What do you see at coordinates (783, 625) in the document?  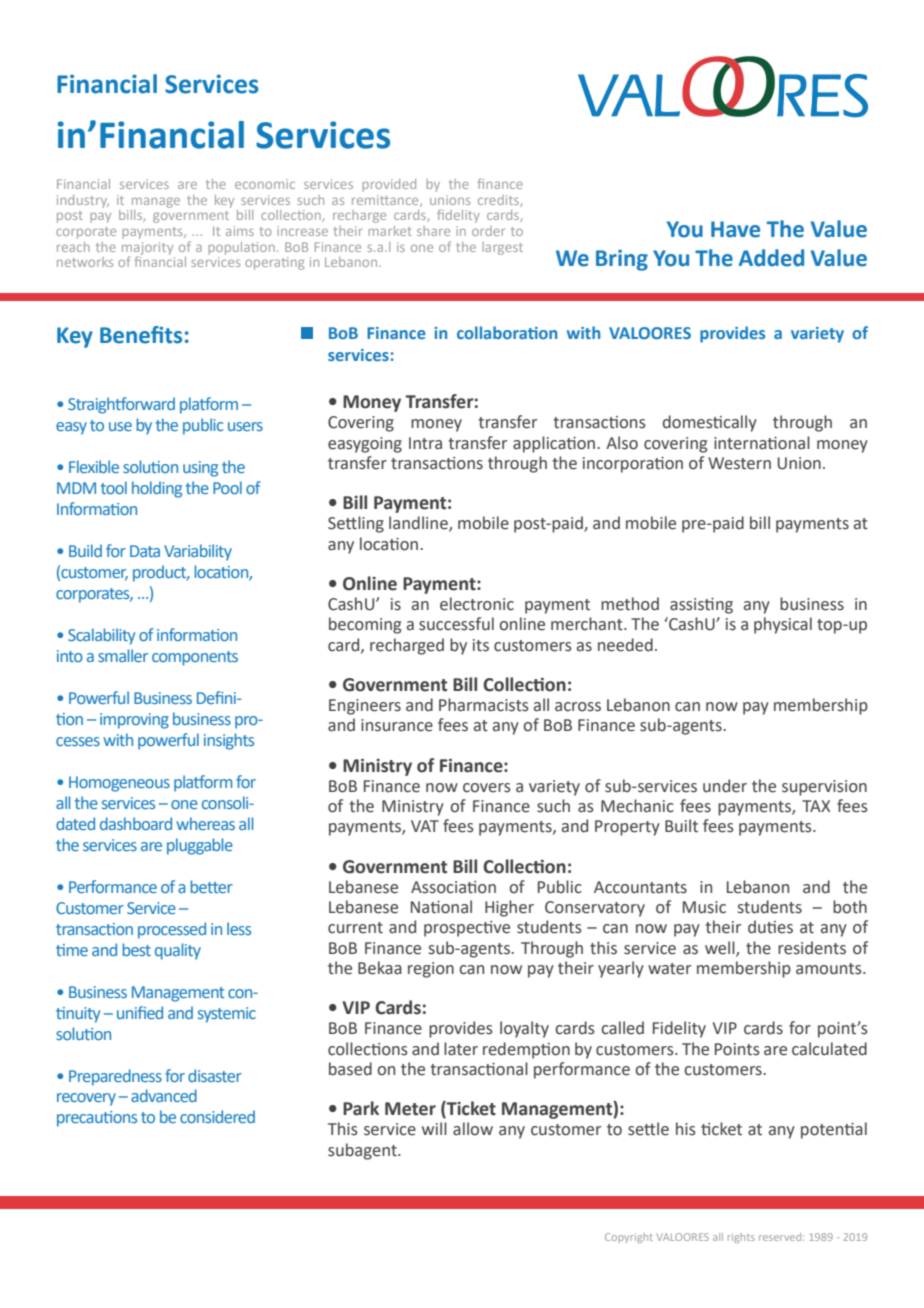 I see `physical` at bounding box center [783, 625].
